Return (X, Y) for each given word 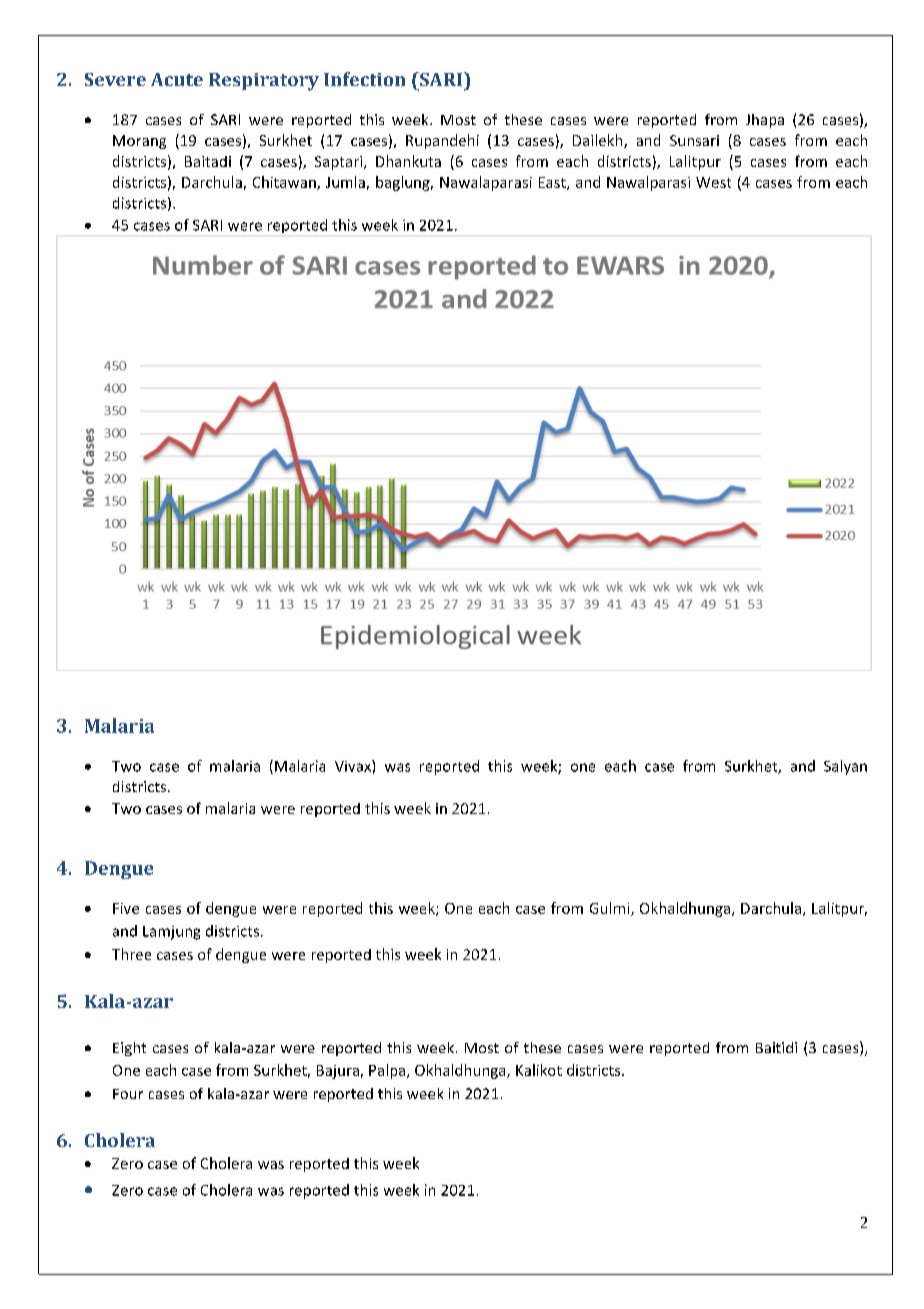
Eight (129, 1049)
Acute (177, 79)
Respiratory (264, 82)
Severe (115, 79)
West (713, 182)
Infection (364, 79)
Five (126, 908)
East (553, 183)
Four (128, 1094)
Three (131, 954)
